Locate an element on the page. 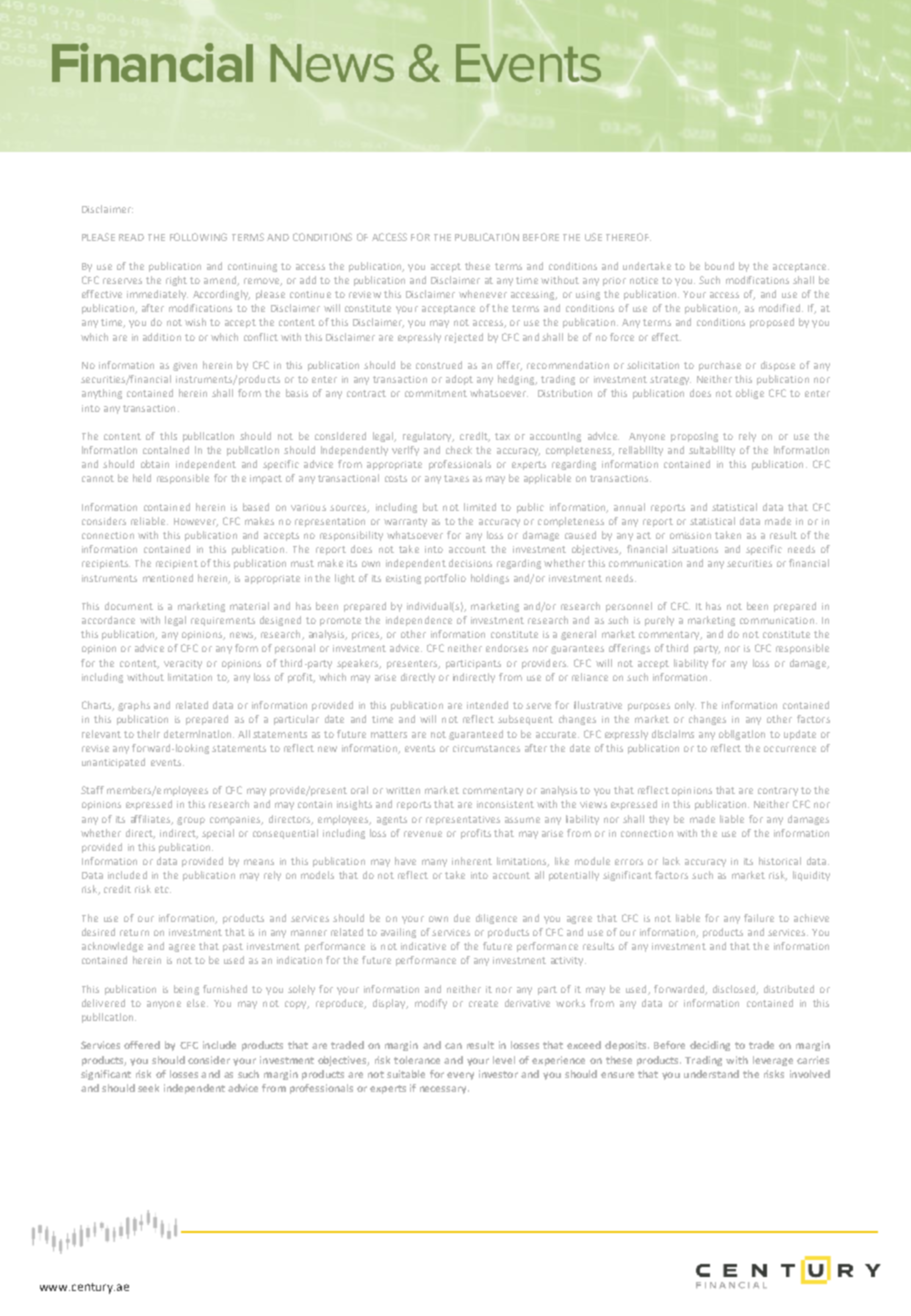  every is located at coordinates (460, 1076).
